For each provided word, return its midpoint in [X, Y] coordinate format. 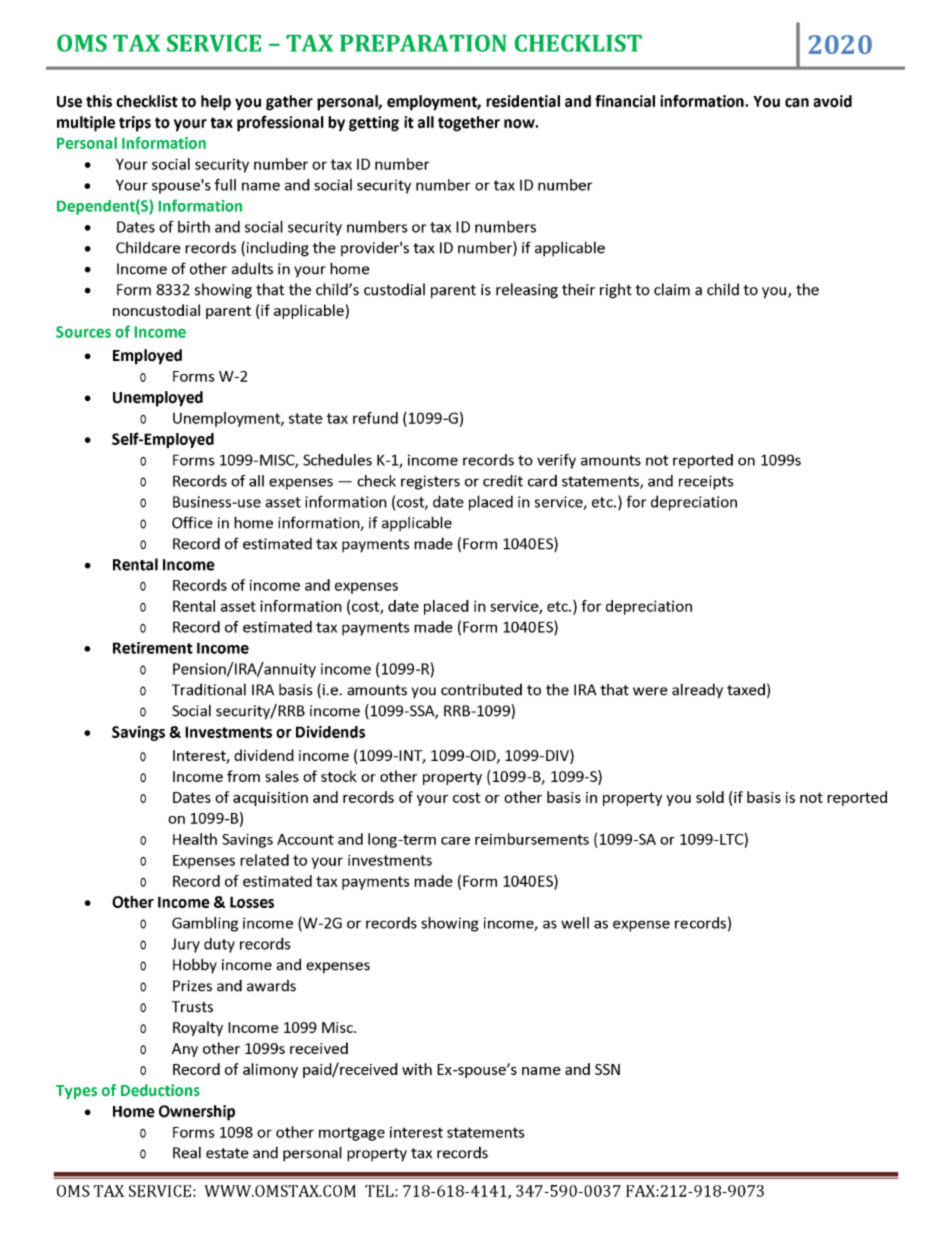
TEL [380, 1191]
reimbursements [532, 839]
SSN [607, 1069]
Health [195, 839]
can [797, 103]
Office [192, 522]
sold [710, 797]
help [216, 103]
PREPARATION [423, 43]
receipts [706, 482]
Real [187, 1152]
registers [430, 482]
